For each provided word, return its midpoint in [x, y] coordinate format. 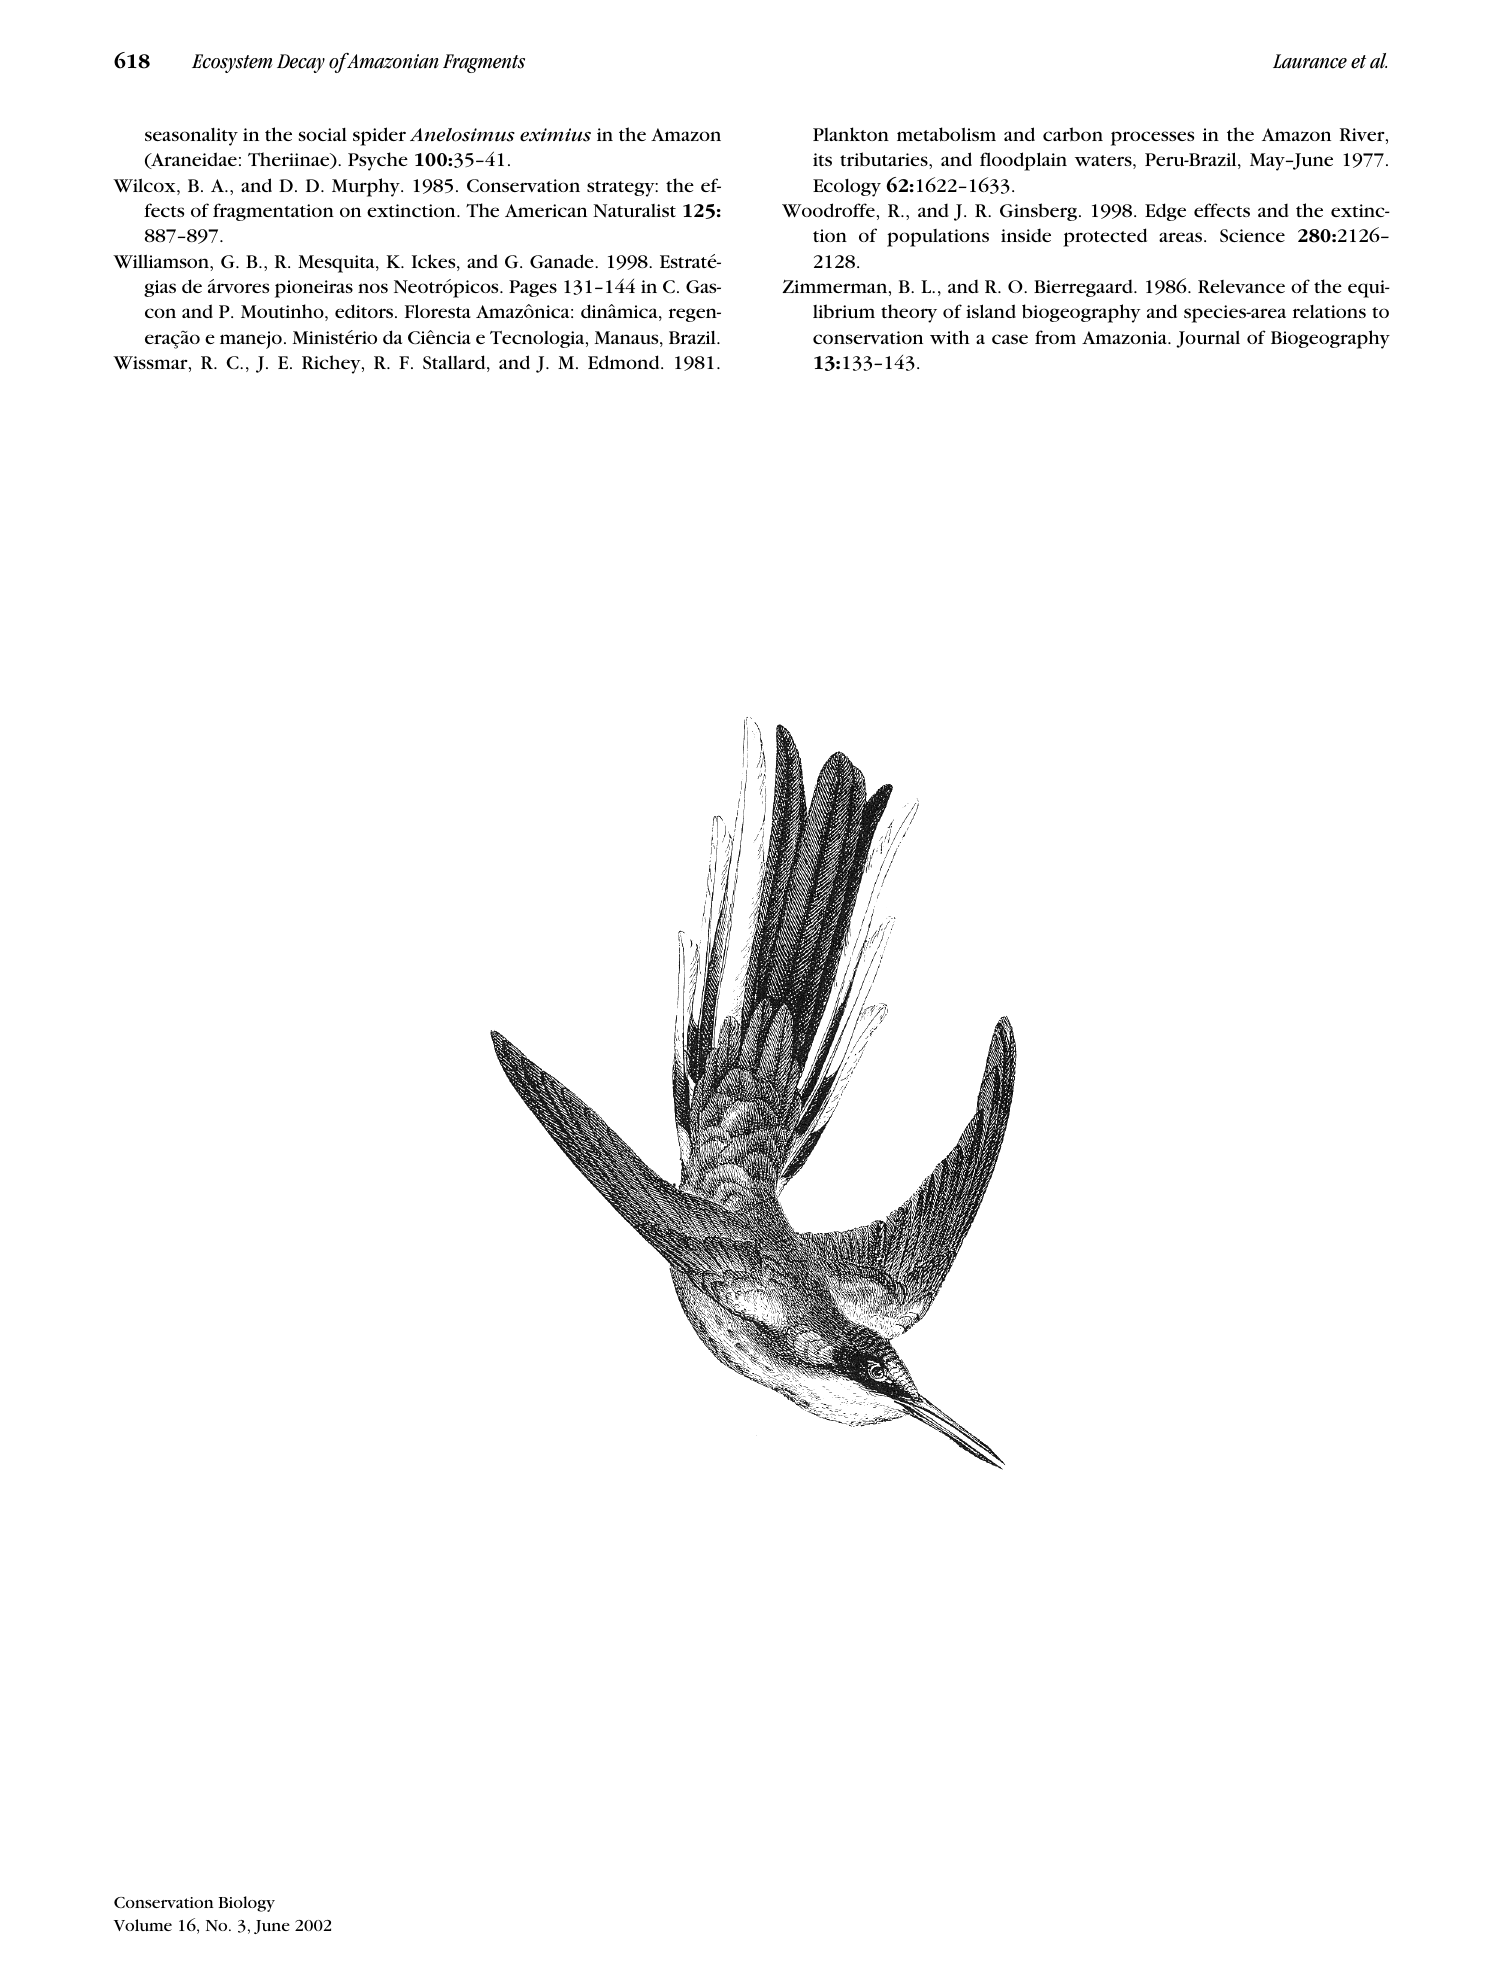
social [322, 134]
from [1055, 337]
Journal [1208, 339]
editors [365, 311]
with [950, 337]
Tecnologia [538, 339]
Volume [143, 1925]
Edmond [625, 362]
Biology [247, 1904]
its [822, 159]
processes [1152, 138]
